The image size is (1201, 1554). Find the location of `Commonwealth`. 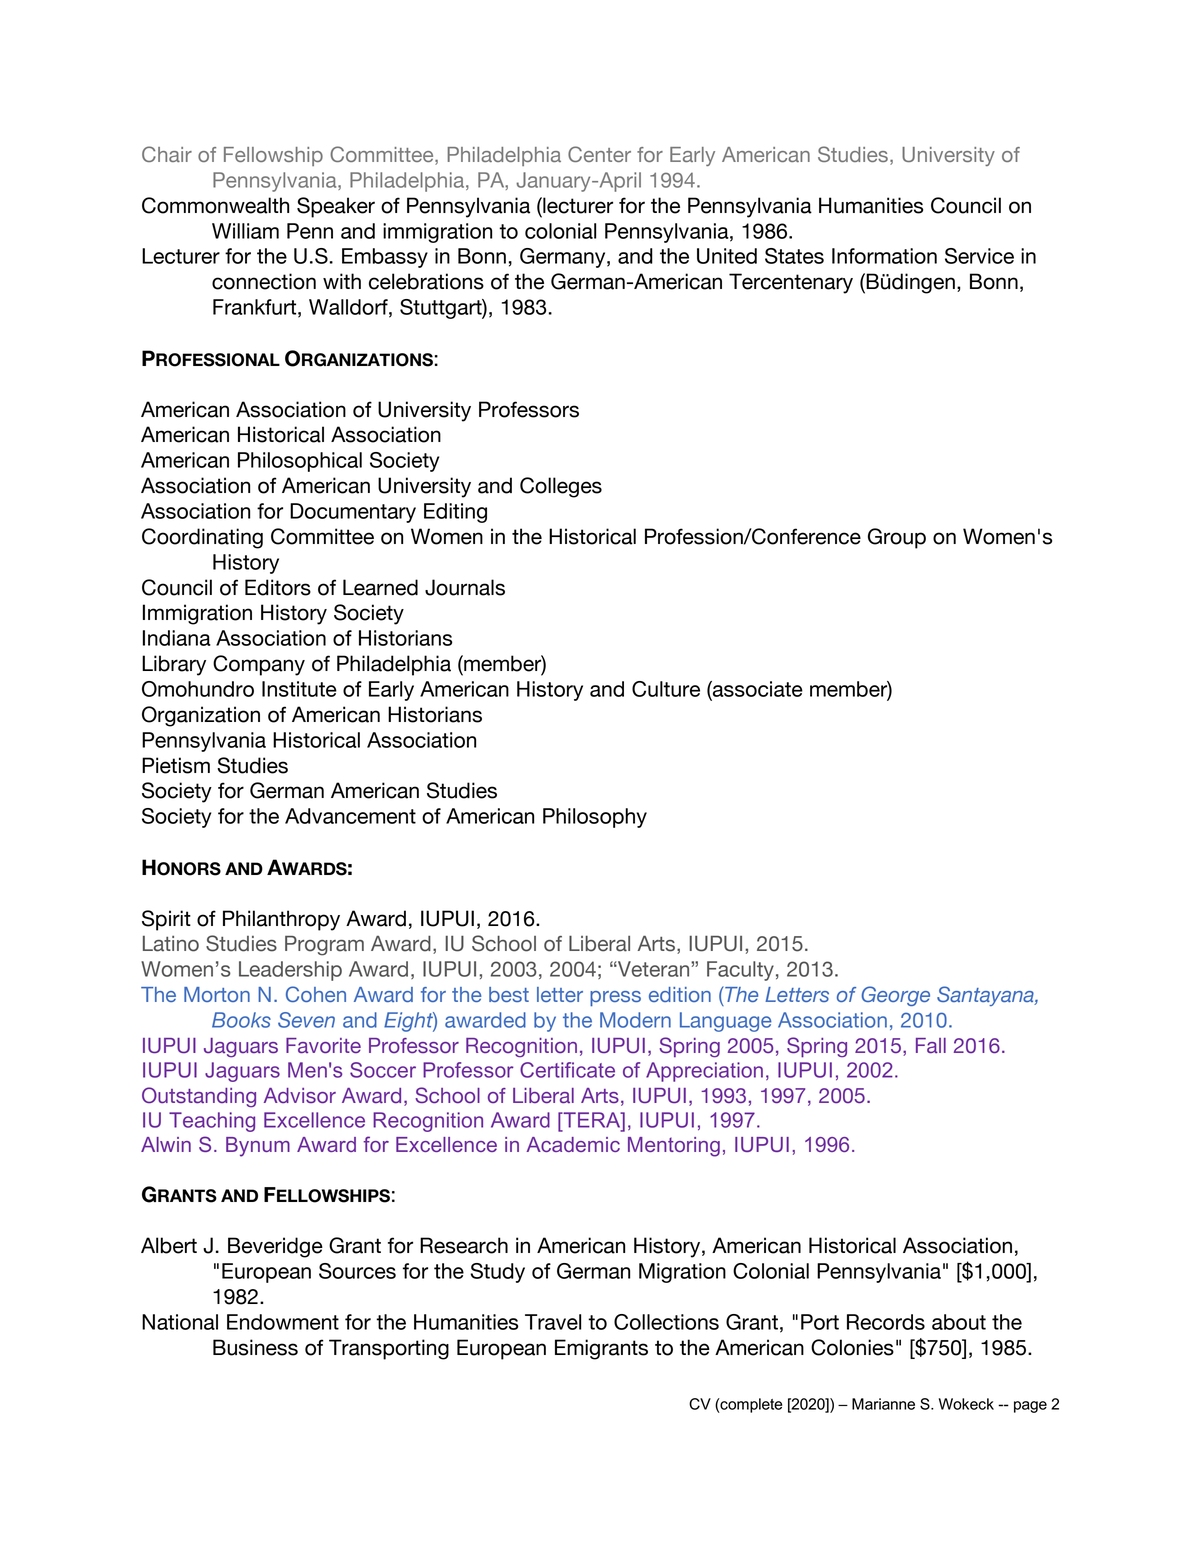

Commonwealth is located at coordinates (215, 205).
